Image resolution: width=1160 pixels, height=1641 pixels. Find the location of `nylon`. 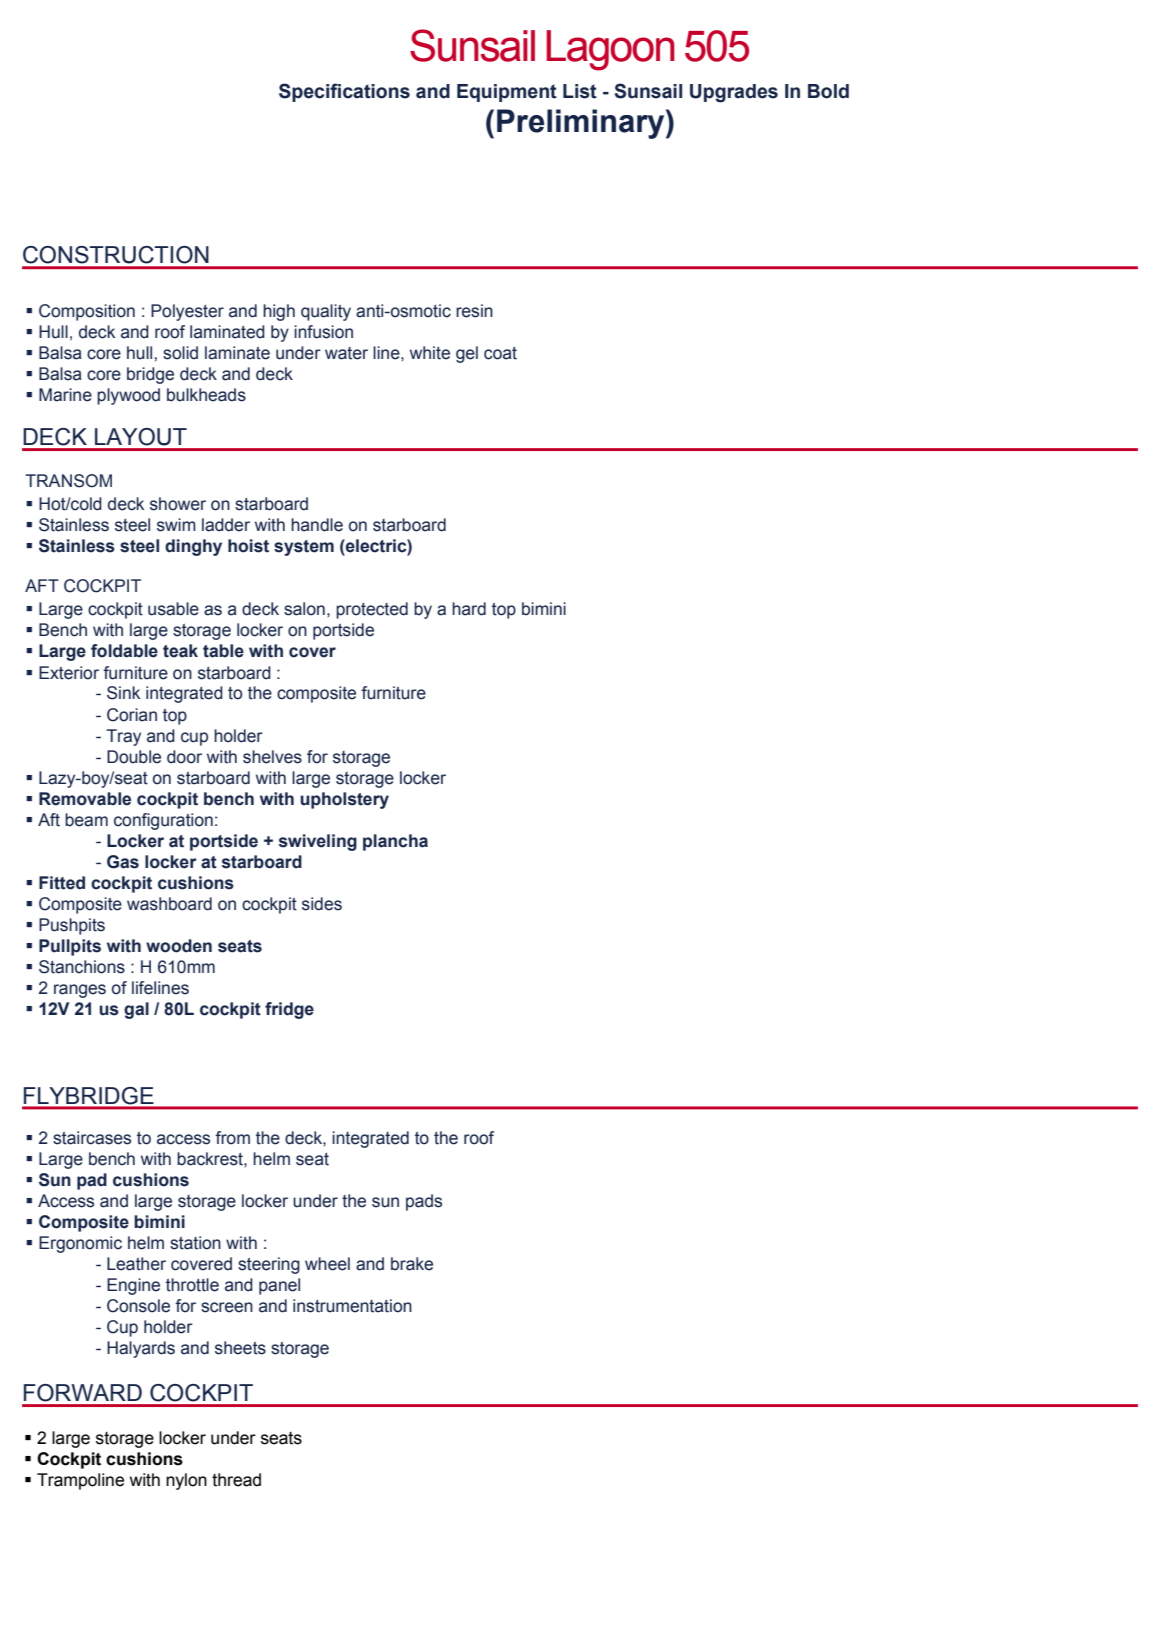

nylon is located at coordinates (186, 1481).
